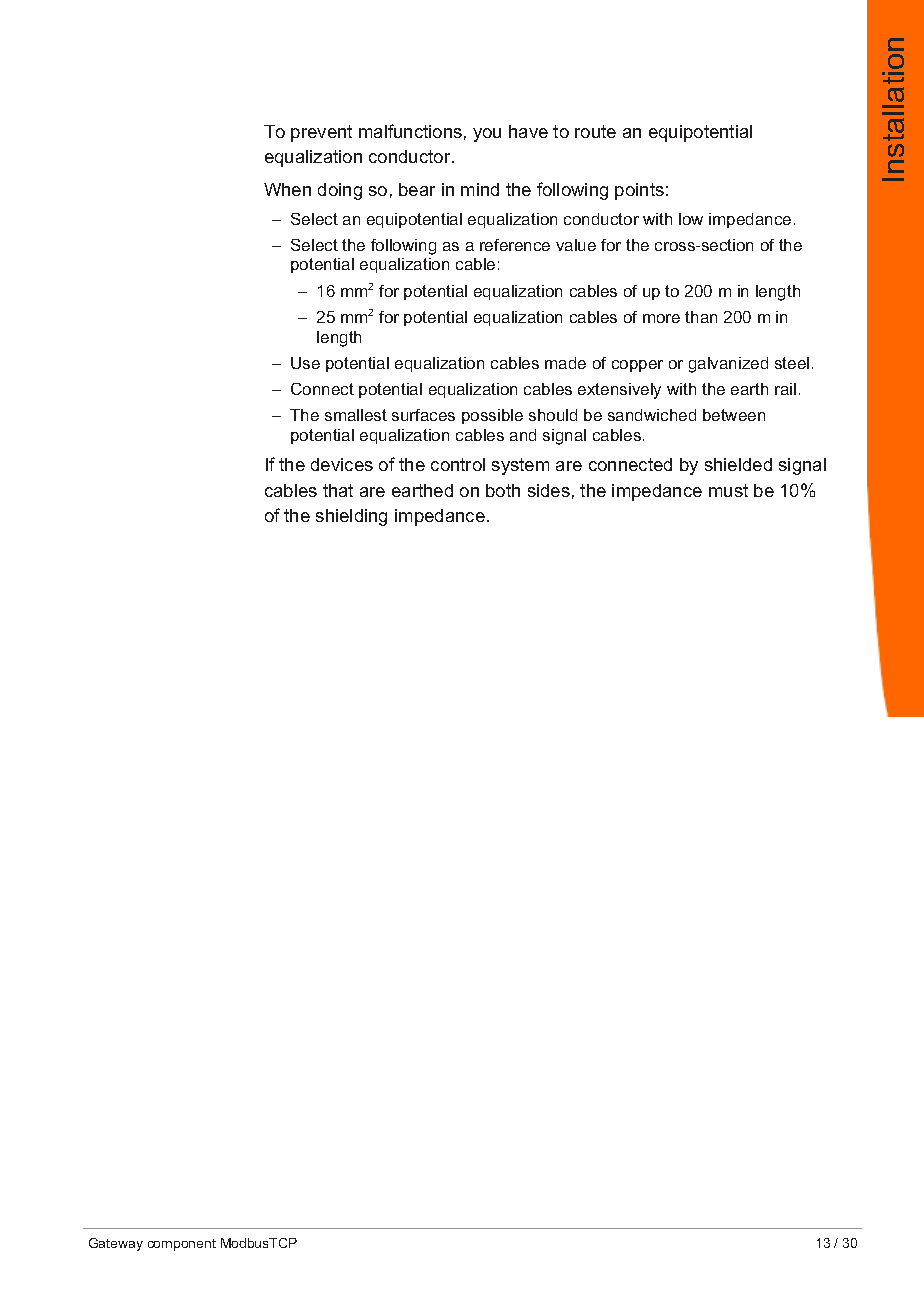  I want to click on shielding, so click(351, 517).
